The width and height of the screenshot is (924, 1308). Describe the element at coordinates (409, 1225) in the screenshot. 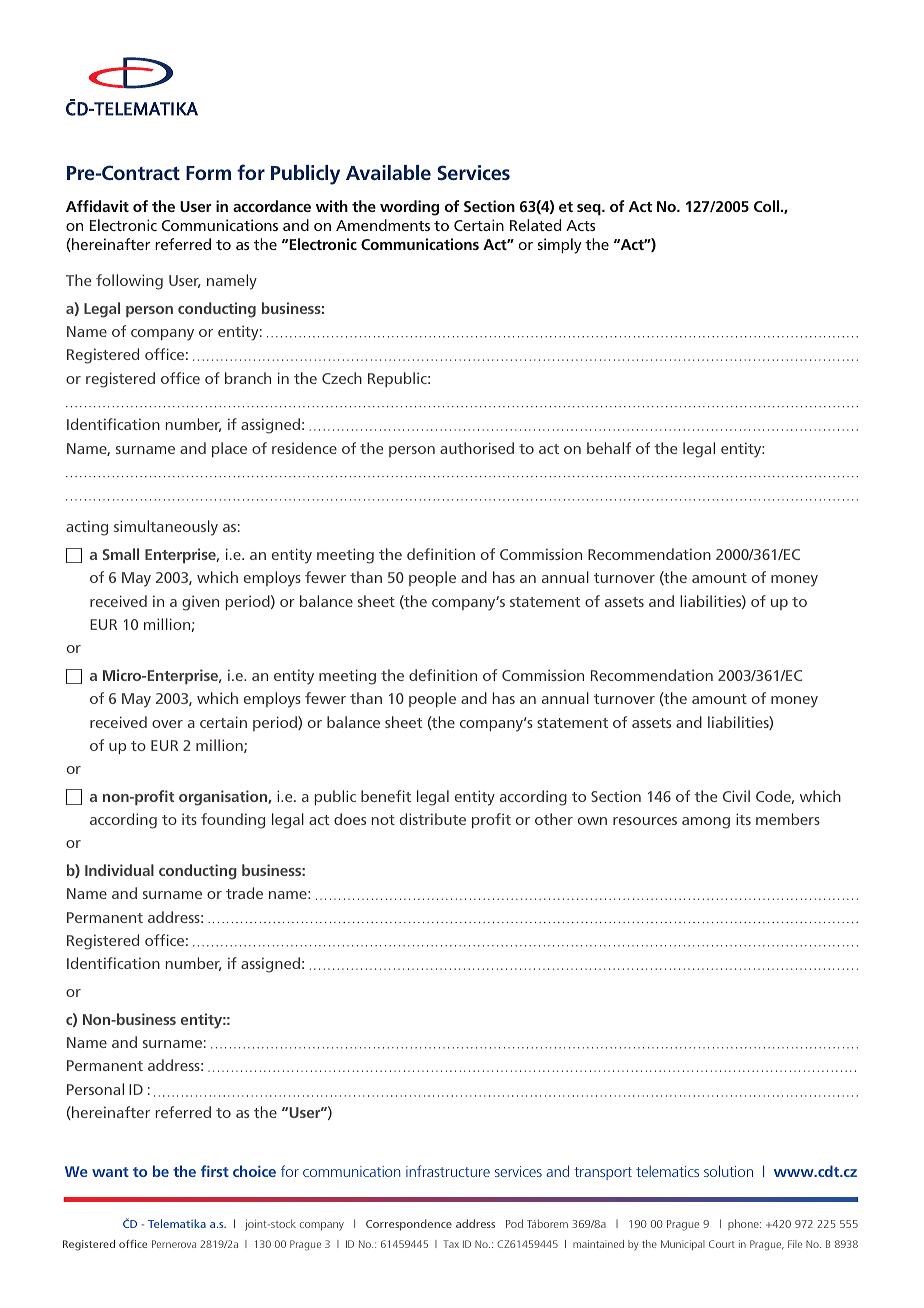

I see `Correspondence` at that location.
